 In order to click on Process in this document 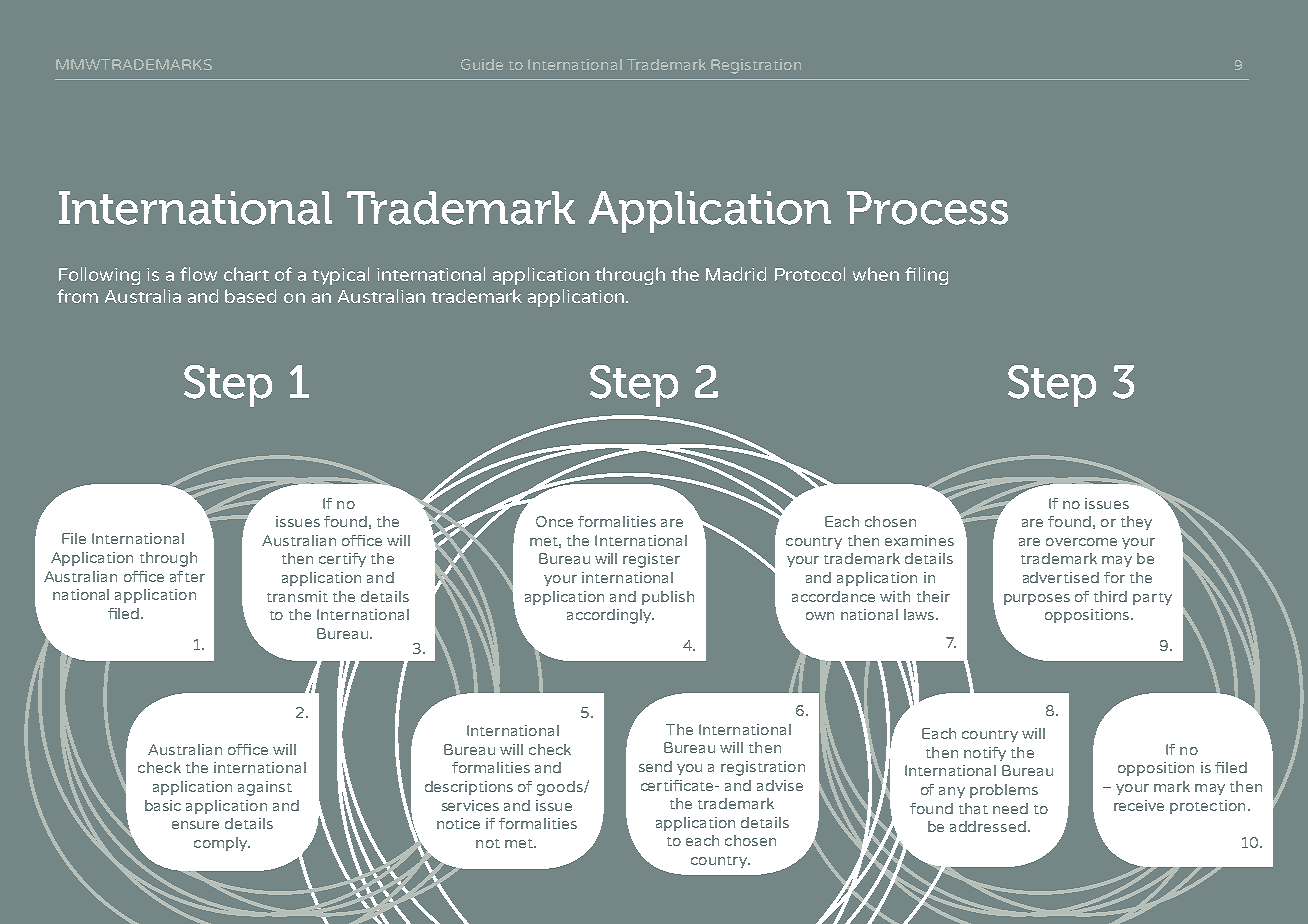, I will do `click(927, 208)`.
